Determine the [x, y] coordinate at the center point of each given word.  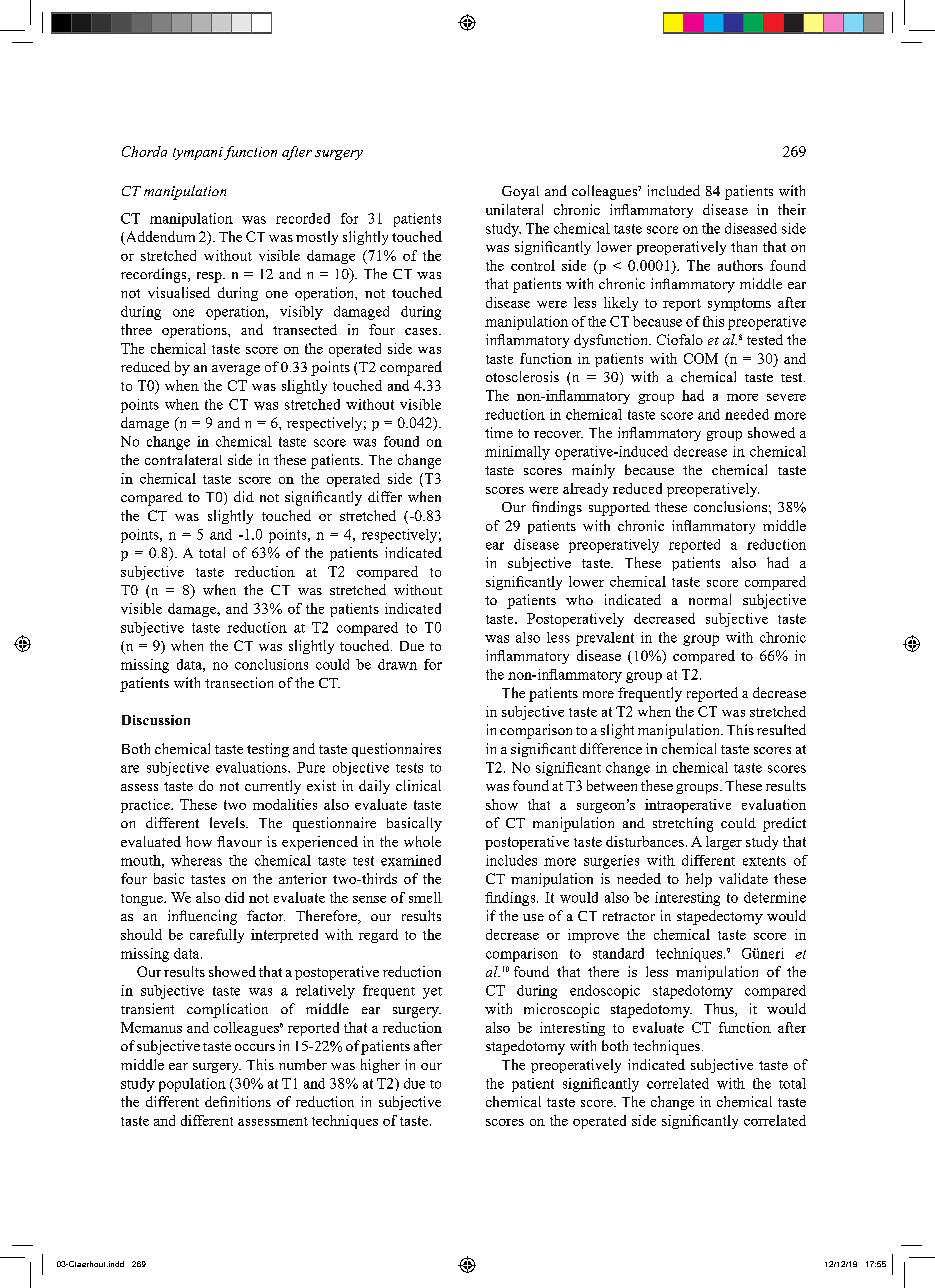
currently [273, 787]
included [674, 190]
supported [619, 509]
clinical [418, 785]
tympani [198, 153]
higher [380, 1066]
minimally [517, 453]
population [192, 1085]
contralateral [183, 459]
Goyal [520, 193]
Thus [720, 1010]
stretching [683, 824]
